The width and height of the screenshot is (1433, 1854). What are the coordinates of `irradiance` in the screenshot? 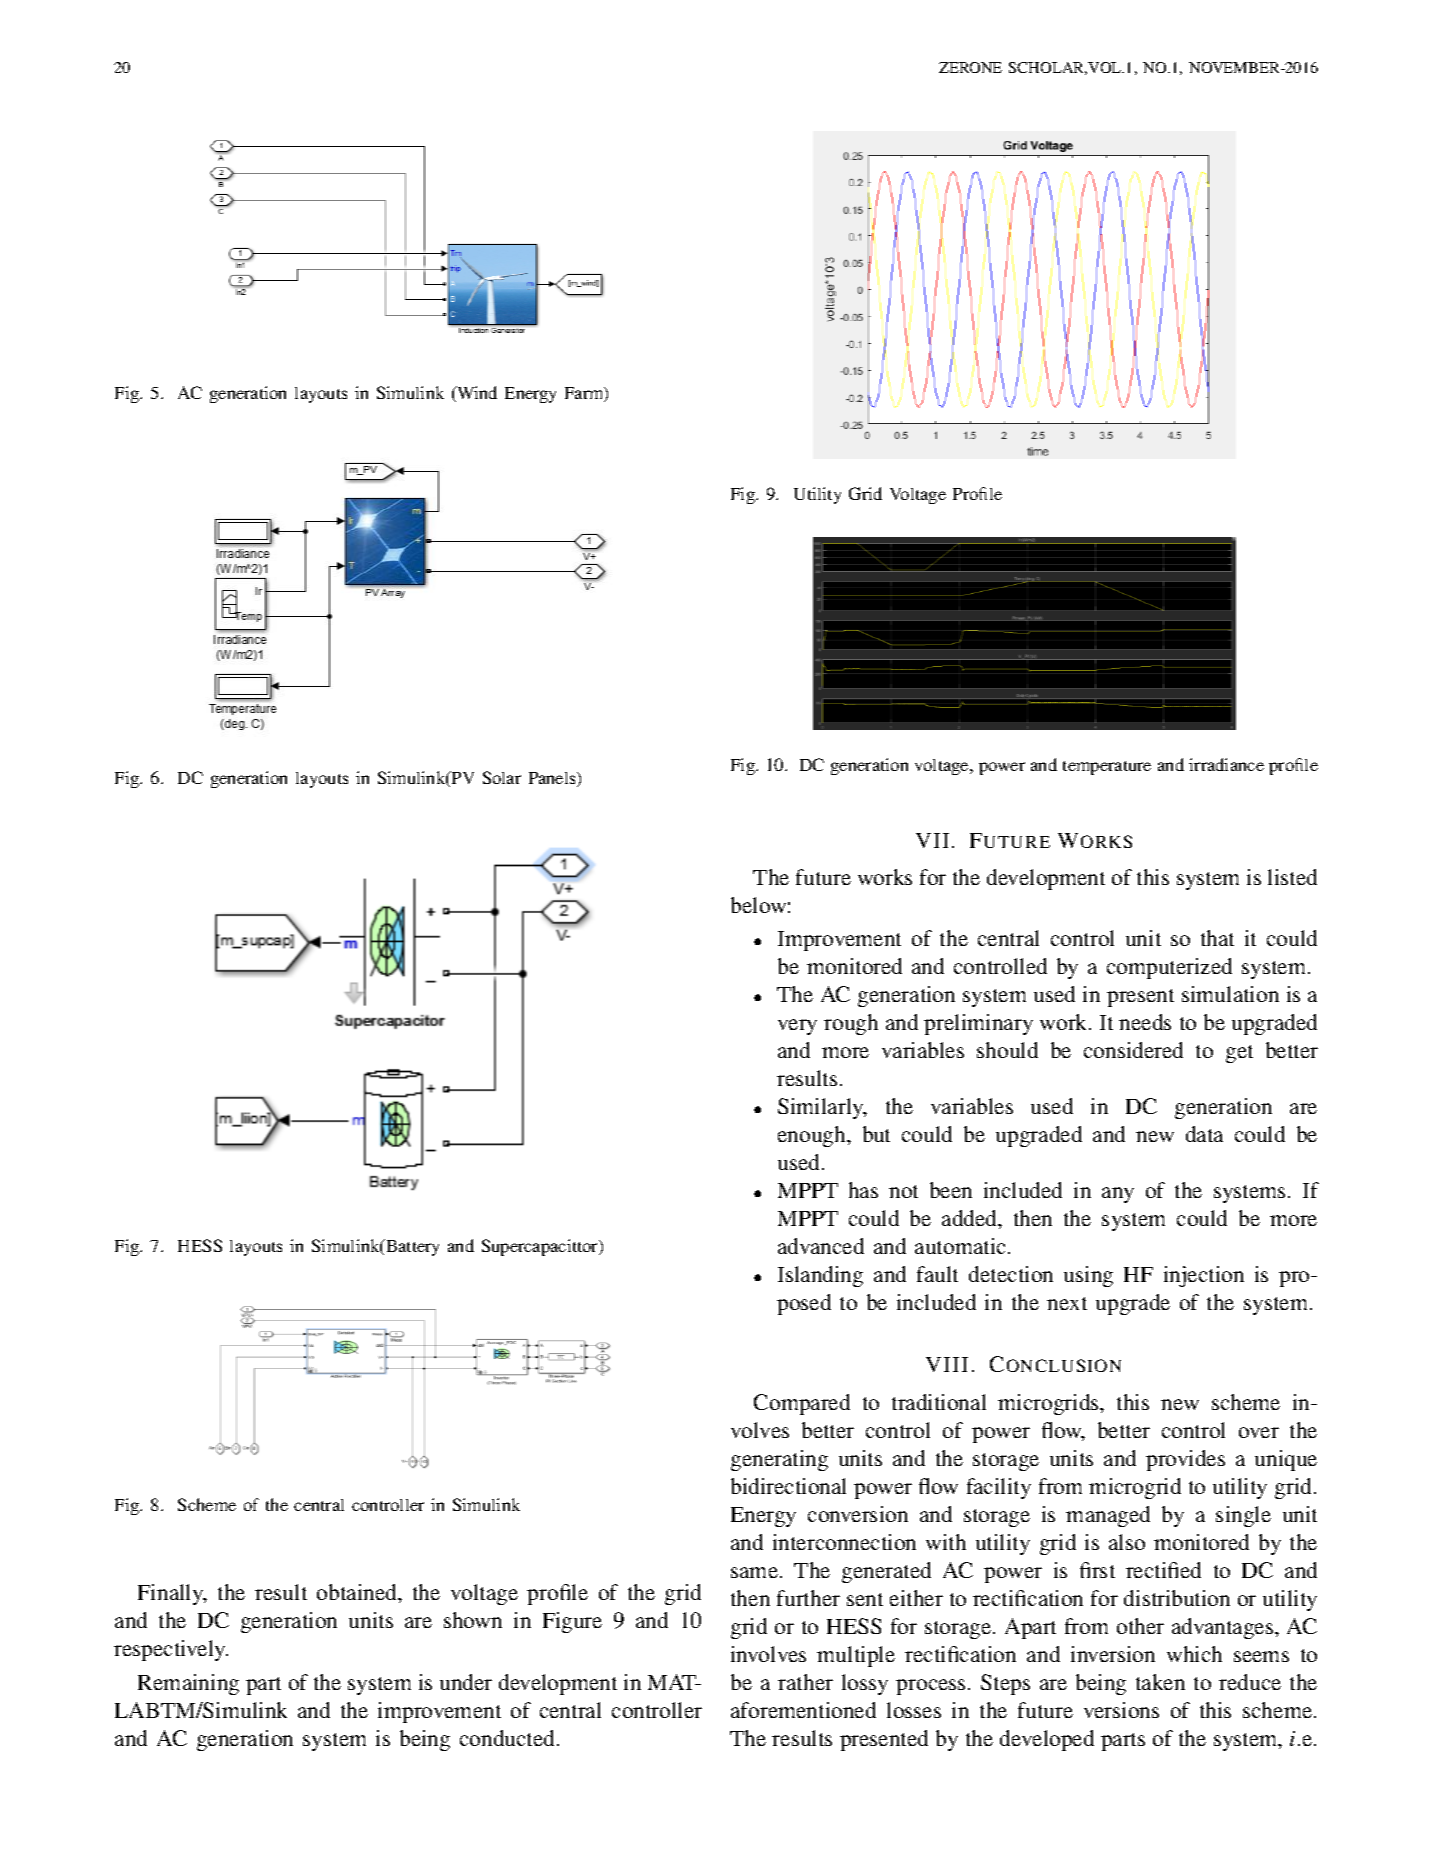 It's located at (1226, 764).
